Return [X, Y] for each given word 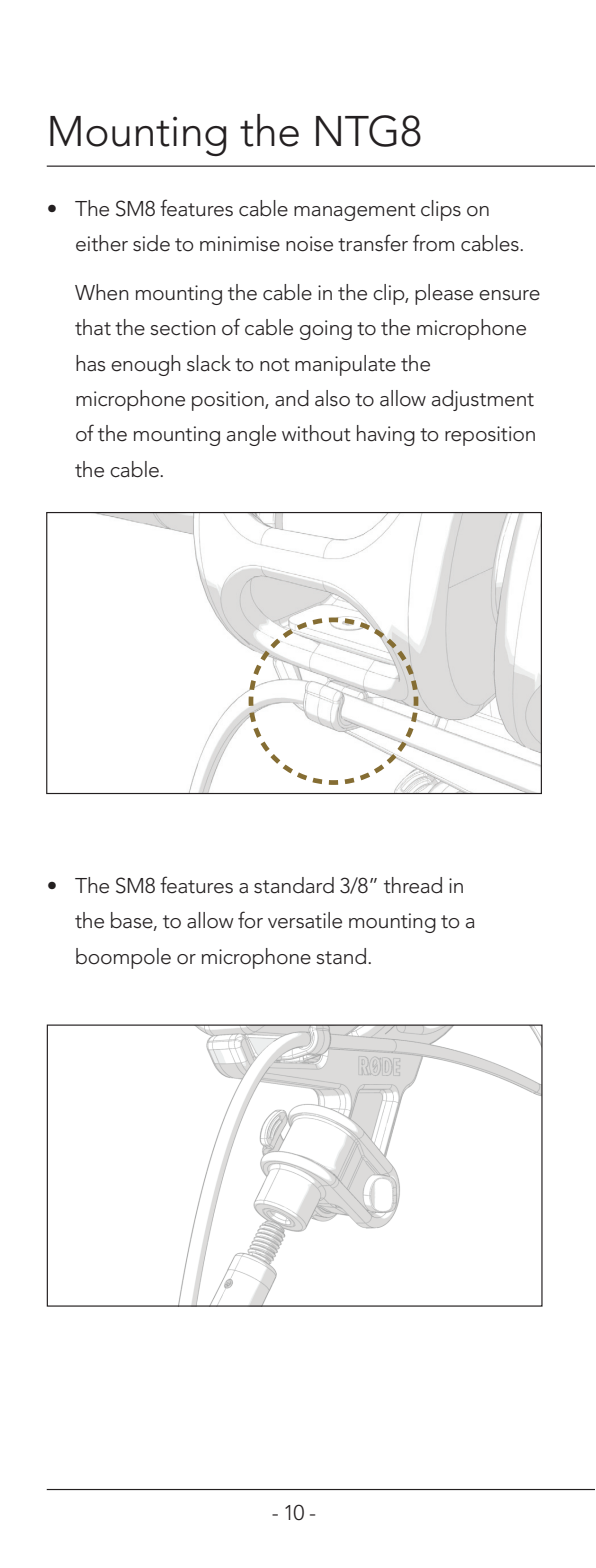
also [332, 398]
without [316, 433]
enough [146, 365]
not [275, 365]
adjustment [483, 400]
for [250, 920]
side [151, 243]
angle [251, 435]
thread [413, 885]
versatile [305, 920]
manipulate [345, 365]
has [90, 363]
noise [309, 244]
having [386, 435]
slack [209, 363]
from [433, 243]
